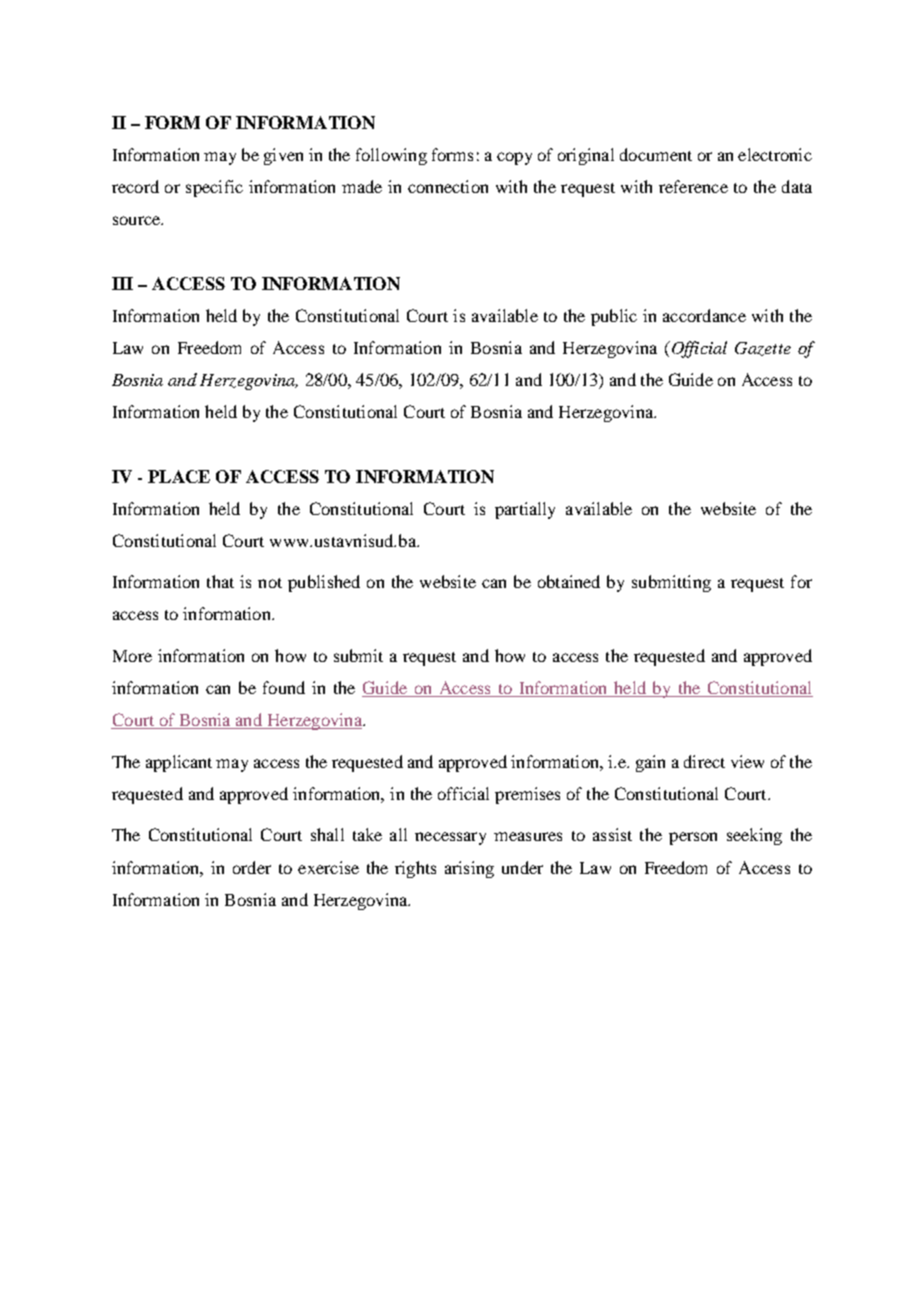 The image size is (924, 1308). I want to click on PLACE, so click(179, 476).
